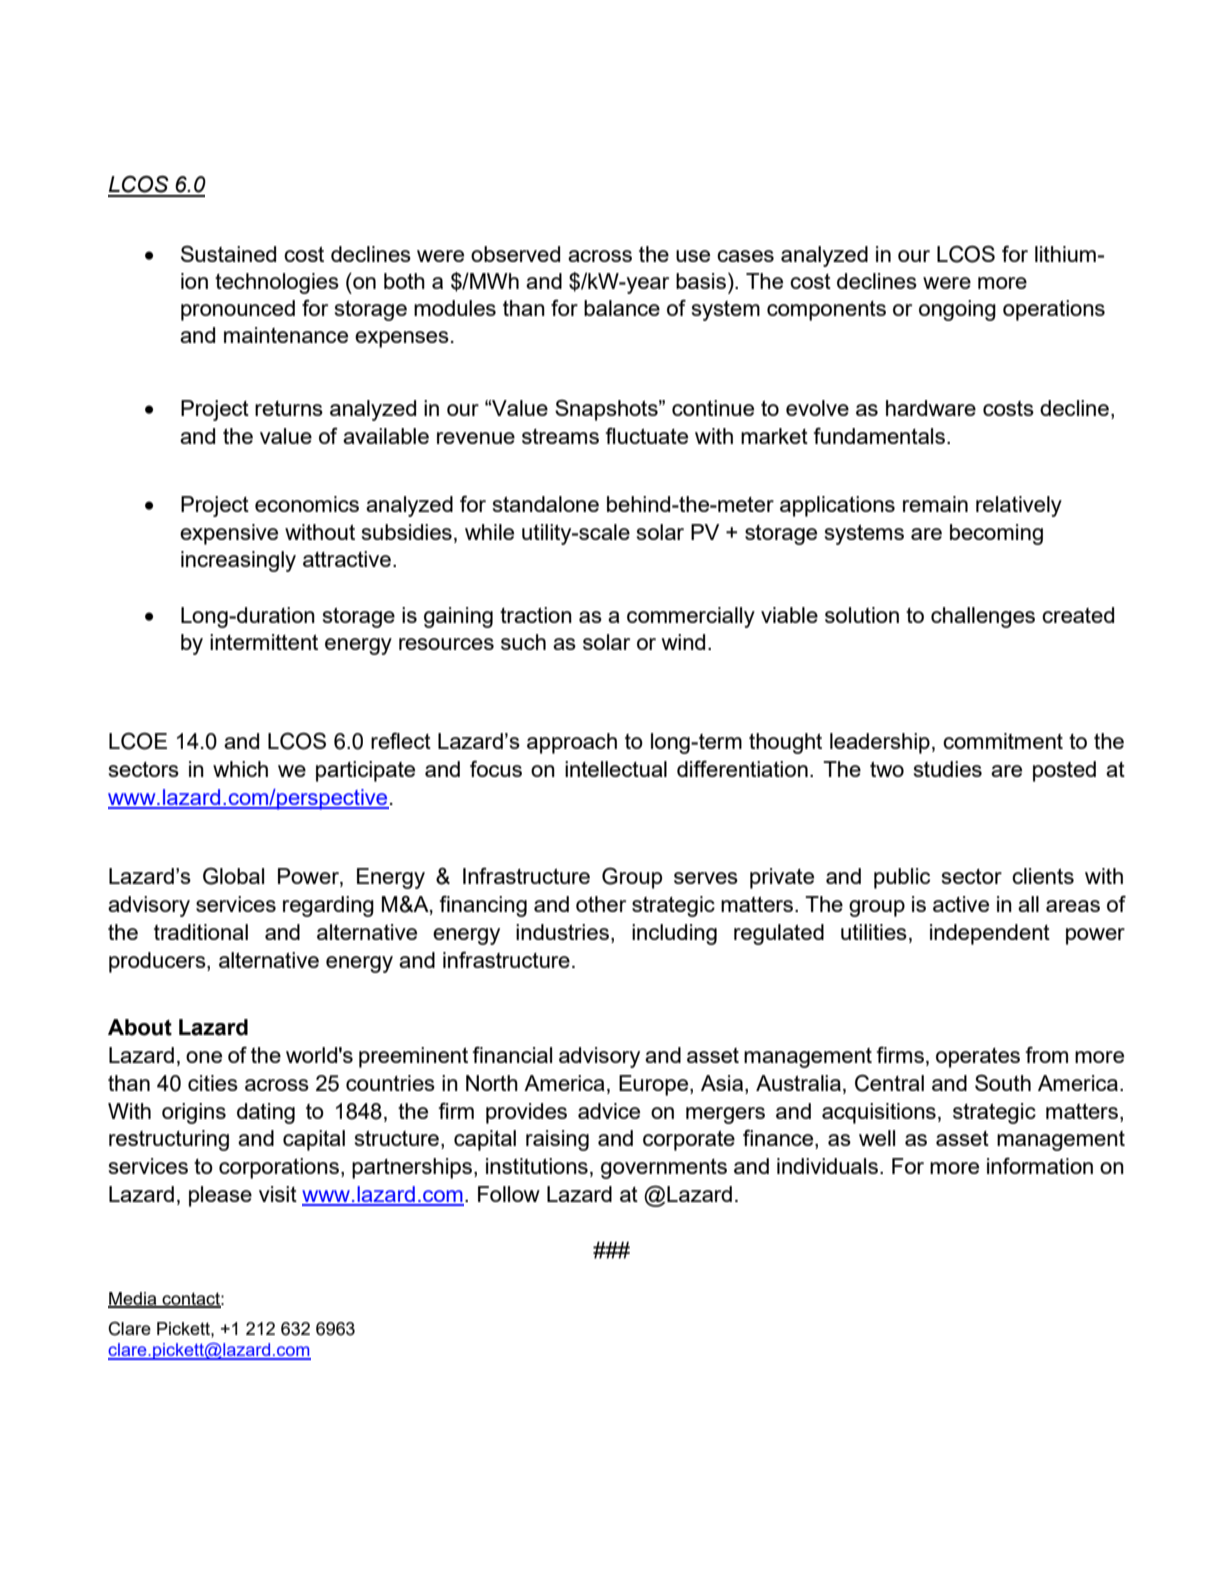 The width and height of the page is (1224, 1583). What do you see at coordinates (957, 310) in the page?
I see `ongoing` at bounding box center [957, 310].
